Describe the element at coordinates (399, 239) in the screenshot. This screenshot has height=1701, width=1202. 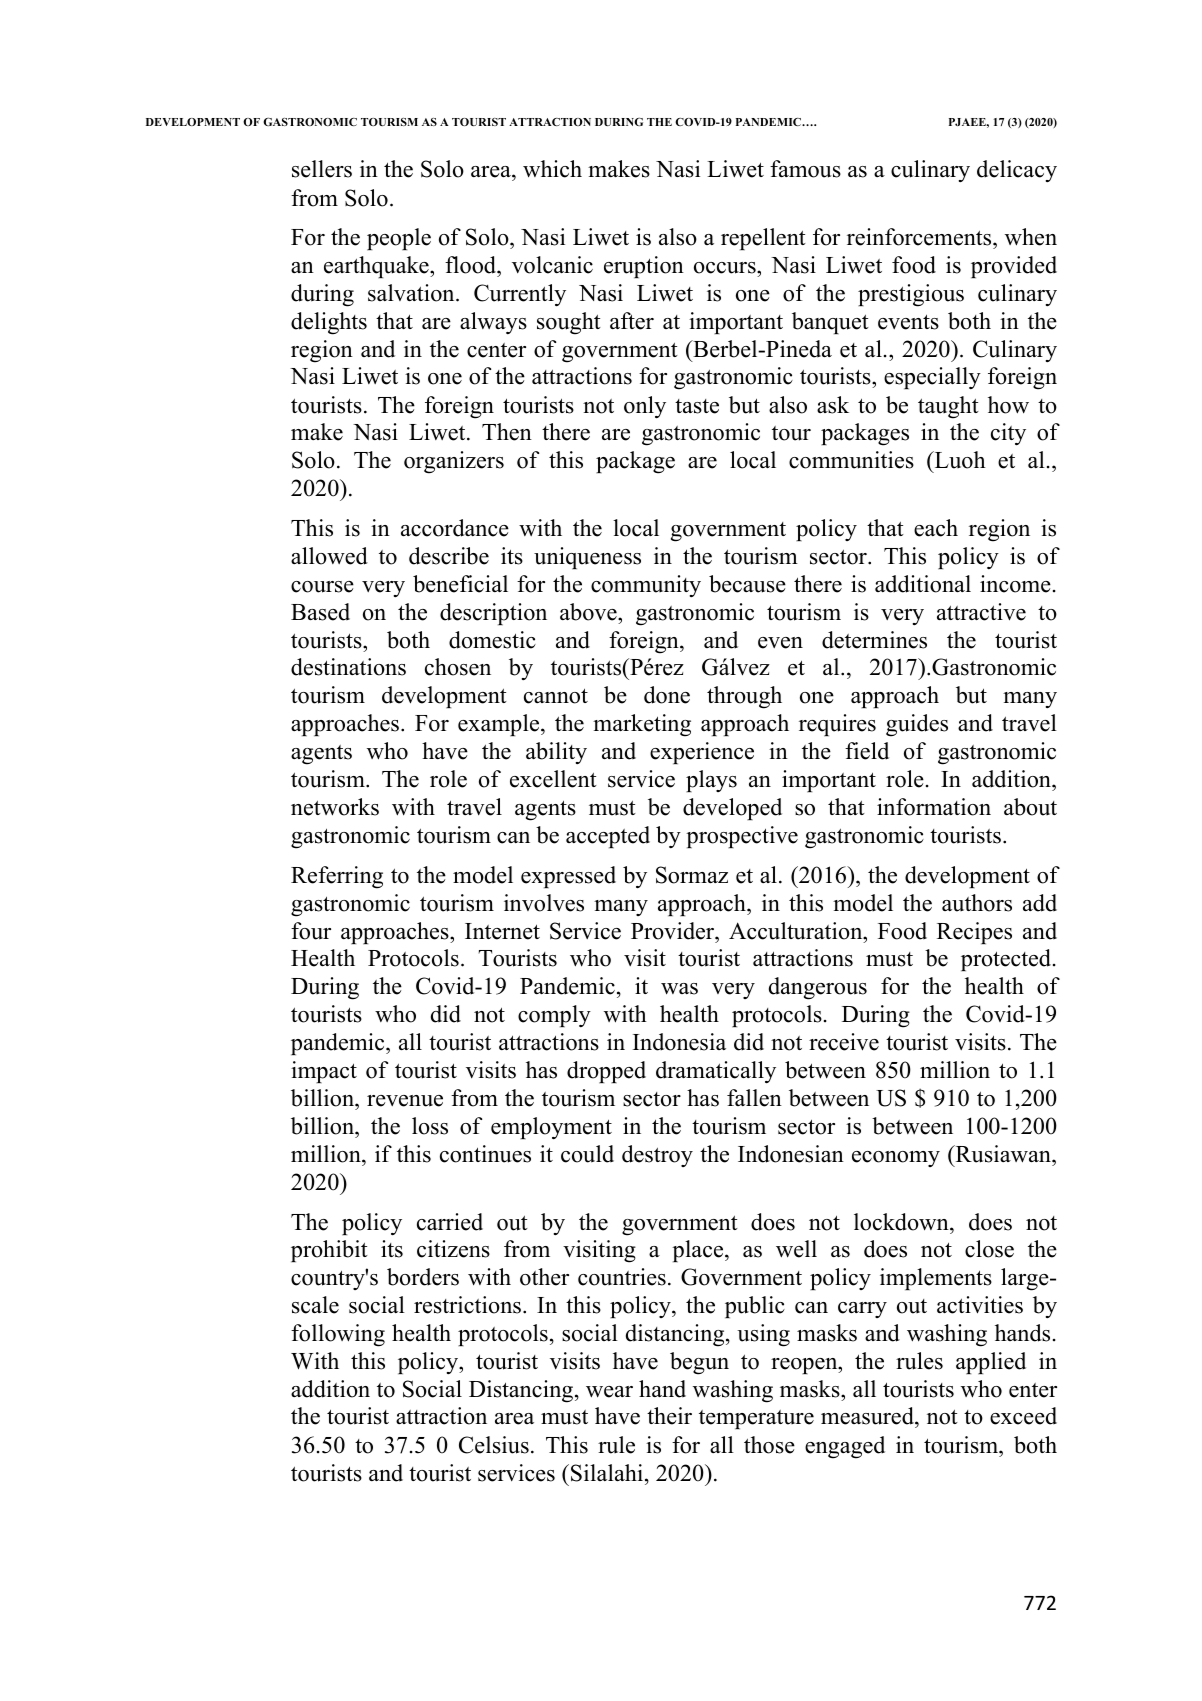
I see `people` at that location.
